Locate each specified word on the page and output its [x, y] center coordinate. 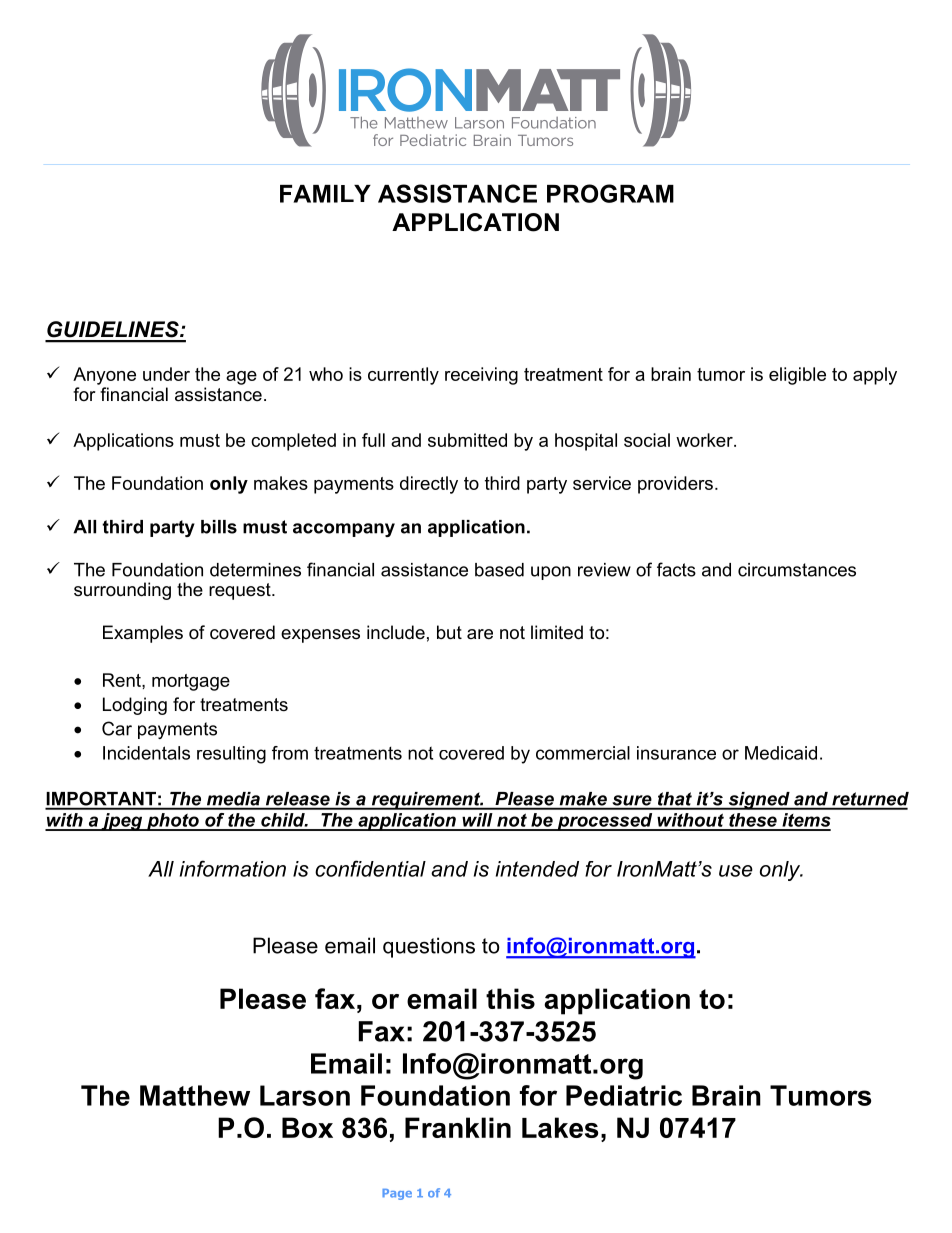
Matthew [195, 1095]
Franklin [458, 1127]
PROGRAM [610, 193]
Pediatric [624, 1095]
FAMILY [325, 194]
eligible [797, 376]
